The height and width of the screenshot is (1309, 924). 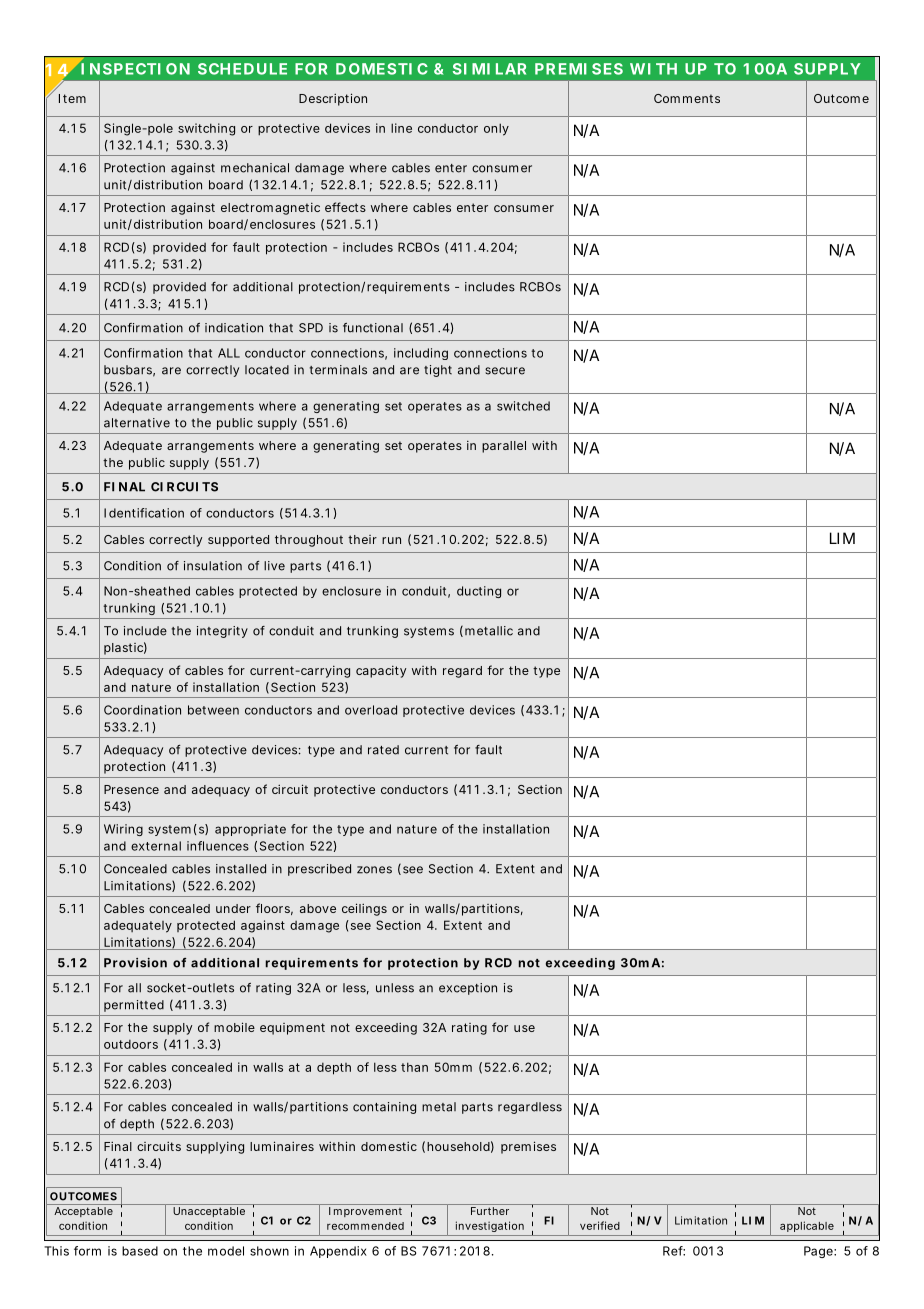 What do you see at coordinates (381, 672) in the screenshot?
I see `capacity` at bounding box center [381, 672].
